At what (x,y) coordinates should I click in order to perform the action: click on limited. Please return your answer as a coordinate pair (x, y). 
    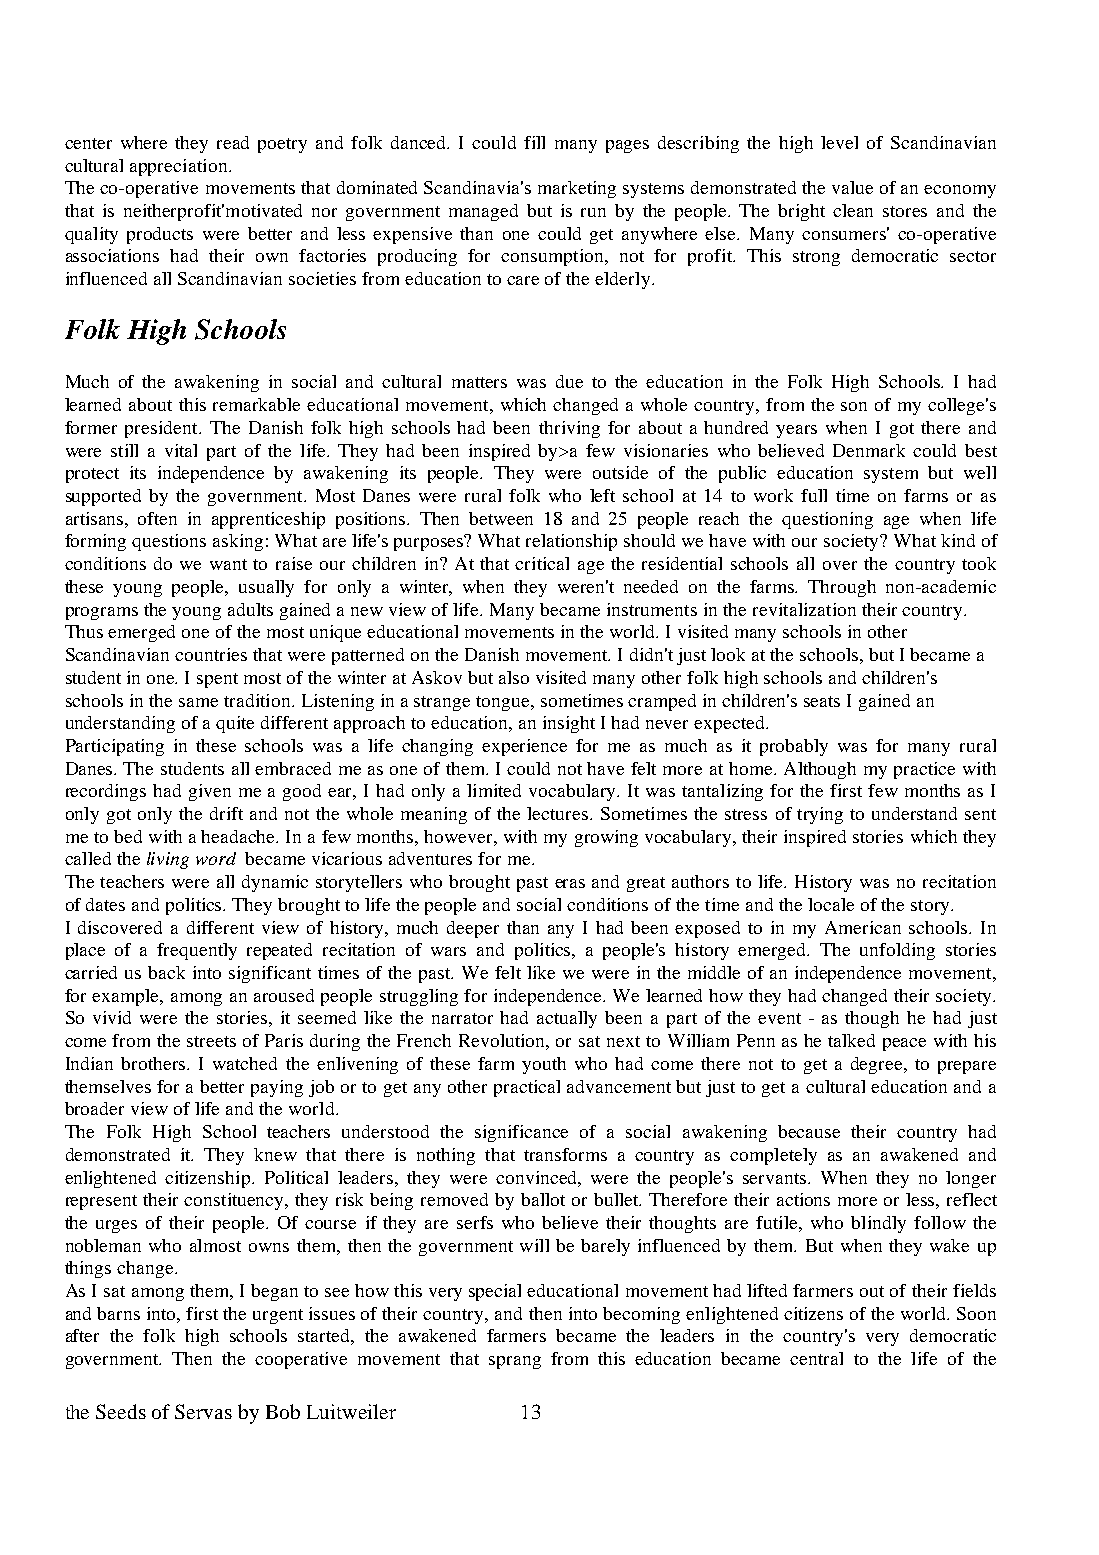
    Looking at the image, I should click on (494, 790).
